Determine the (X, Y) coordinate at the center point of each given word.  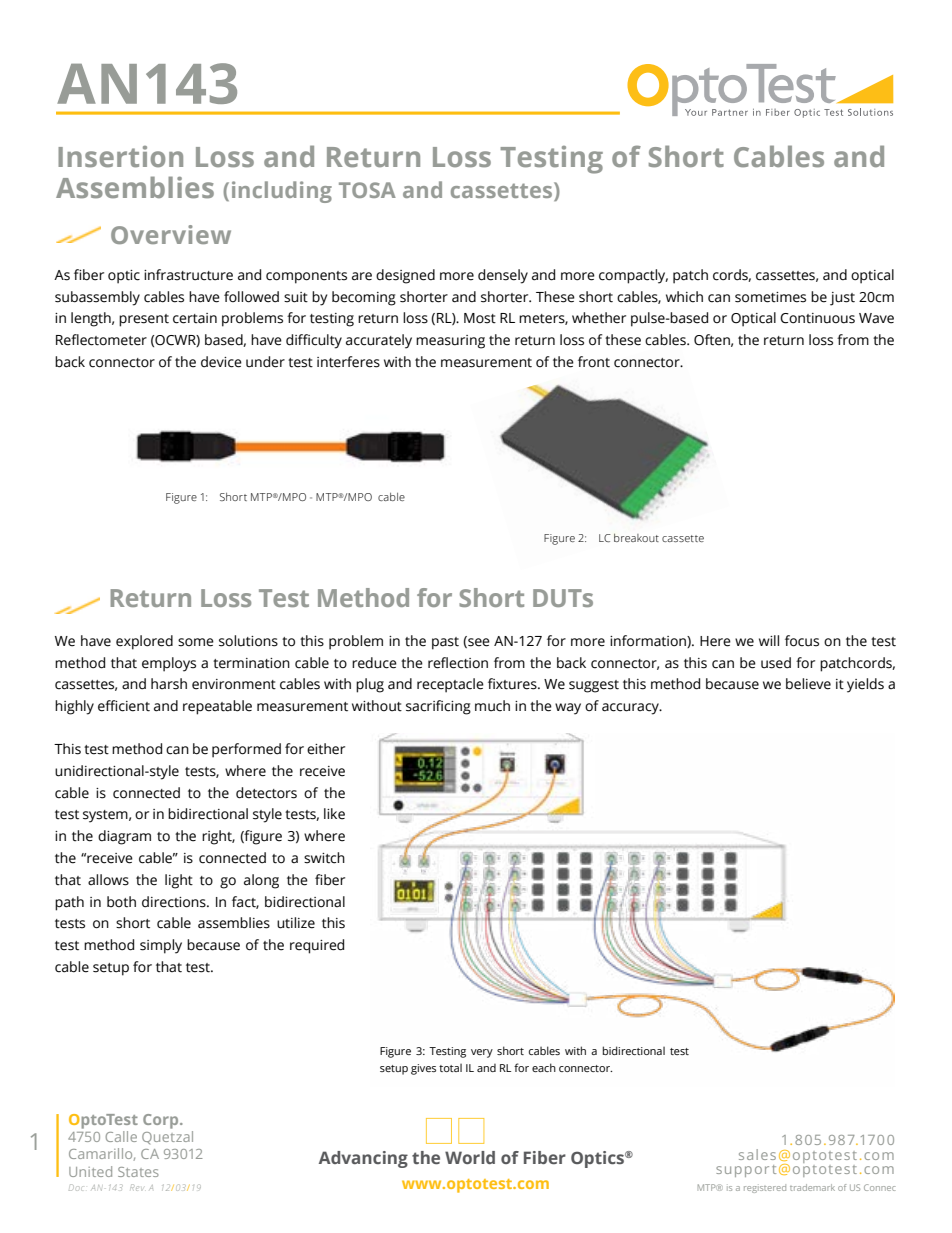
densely (503, 276)
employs (169, 664)
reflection (458, 663)
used (776, 663)
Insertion (120, 156)
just (842, 299)
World (470, 1157)
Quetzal (167, 1137)
